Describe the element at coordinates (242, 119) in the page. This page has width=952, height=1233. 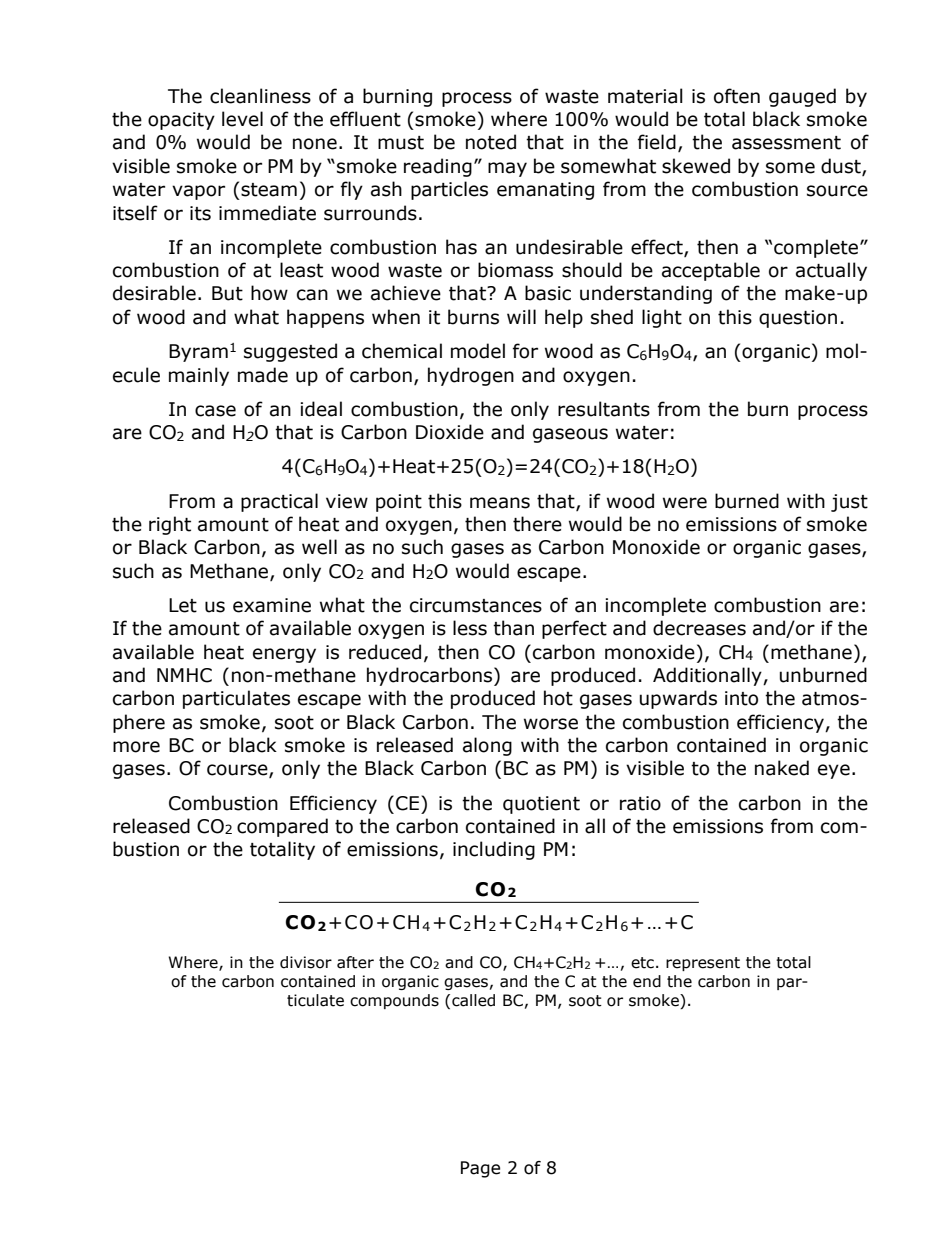
I see `level` at that location.
